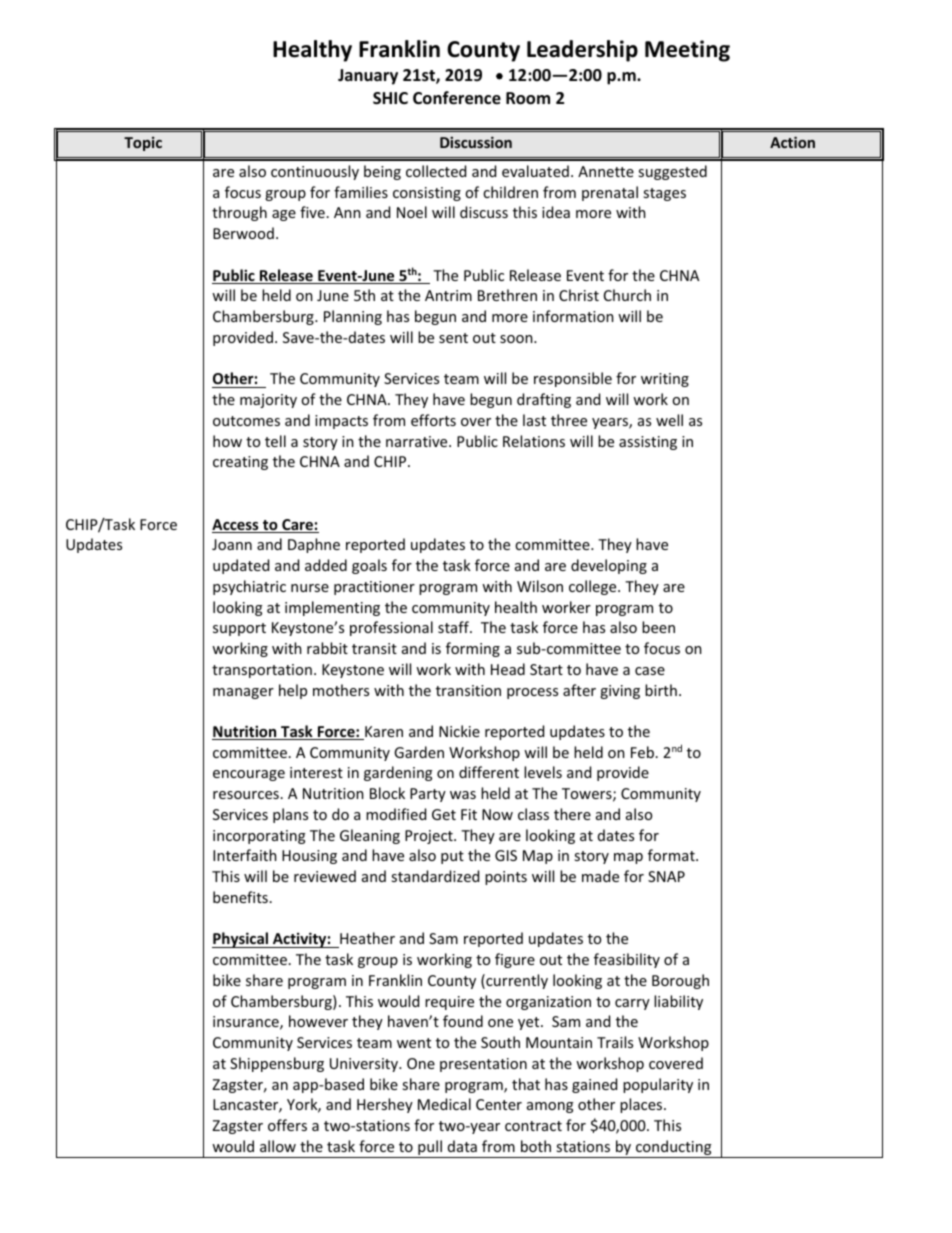  I want to click on allow, so click(278, 1146).
